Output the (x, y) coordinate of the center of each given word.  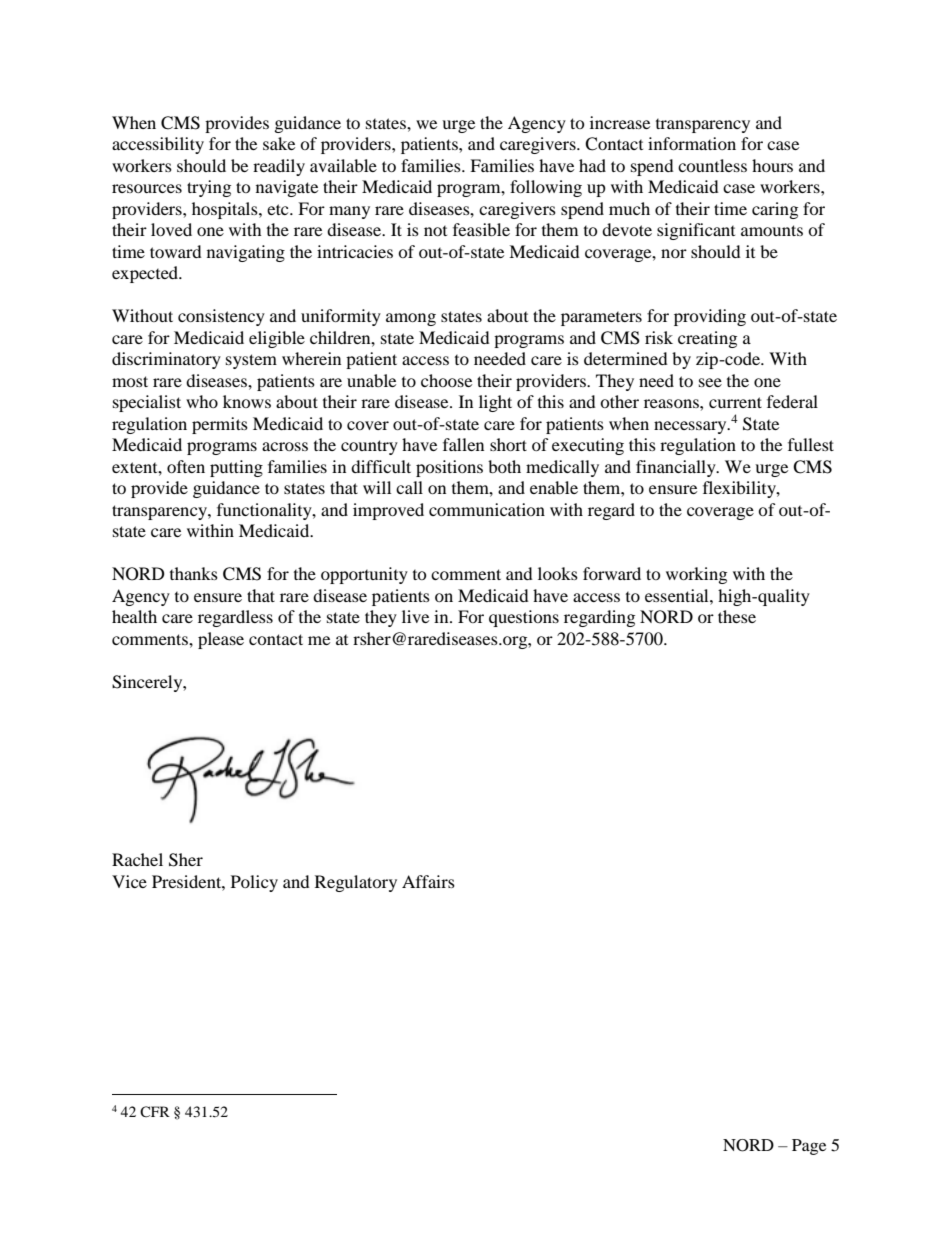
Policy (254, 883)
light (495, 403)
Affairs (428, 881)
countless (712, 165)
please (221, 640)
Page (809, 1147)
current (735, 402)
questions (524, 618)
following (546, 188)
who (202, 401)
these (737, 616)
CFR (155, 1111)
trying (209, 188)
